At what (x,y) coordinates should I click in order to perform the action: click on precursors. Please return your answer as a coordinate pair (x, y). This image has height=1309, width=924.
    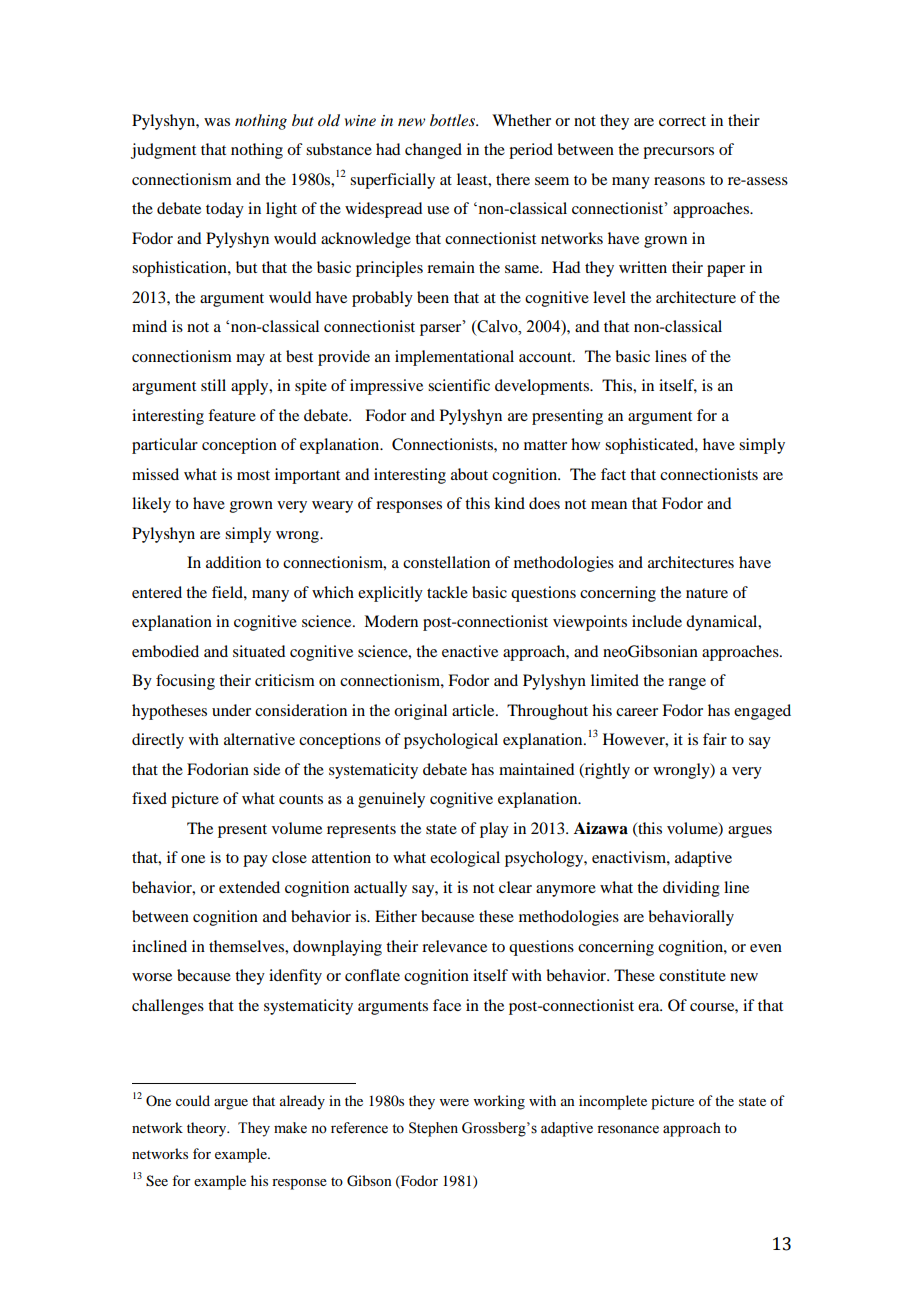
    Looking at the image, I should click on (678, 153).
